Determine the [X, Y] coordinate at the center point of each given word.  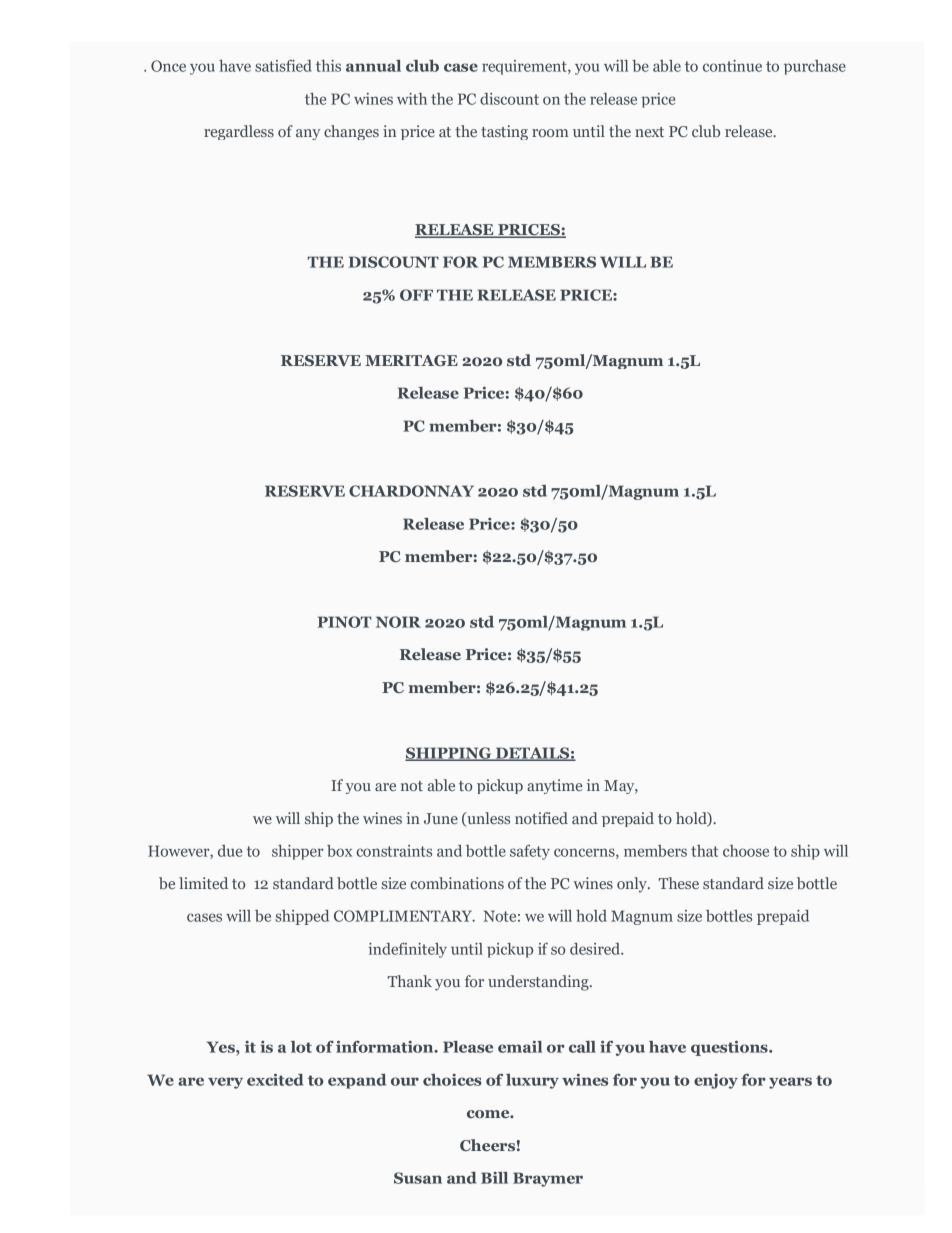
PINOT [345, 622]
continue [732, 66]
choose [746, 851]
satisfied [283, 66]
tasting [504, 132]
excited [275, 1080]
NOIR [398, 622]
